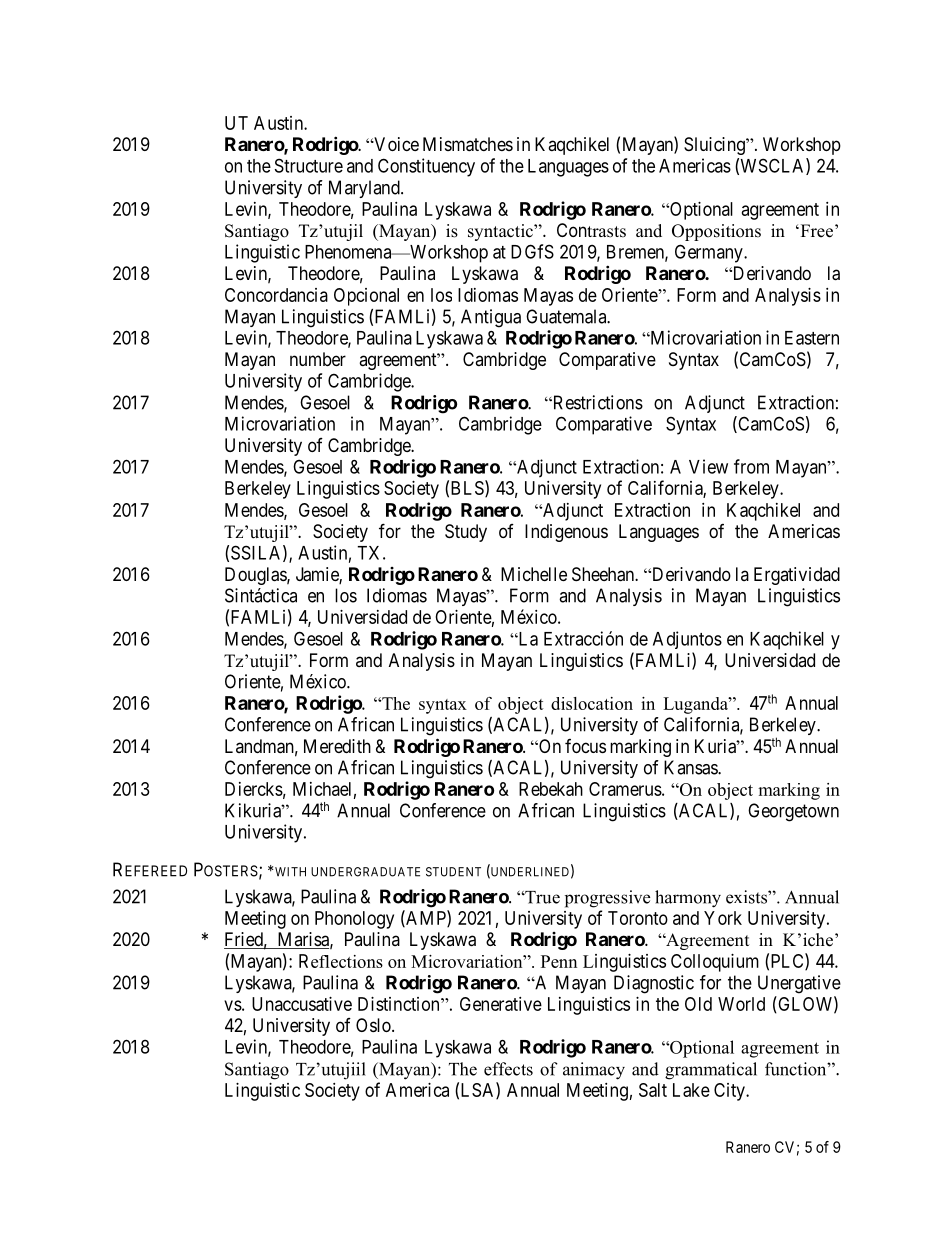  Describe the element at coordinates (491, 318) in the page. I see `Antigua` at that location.
